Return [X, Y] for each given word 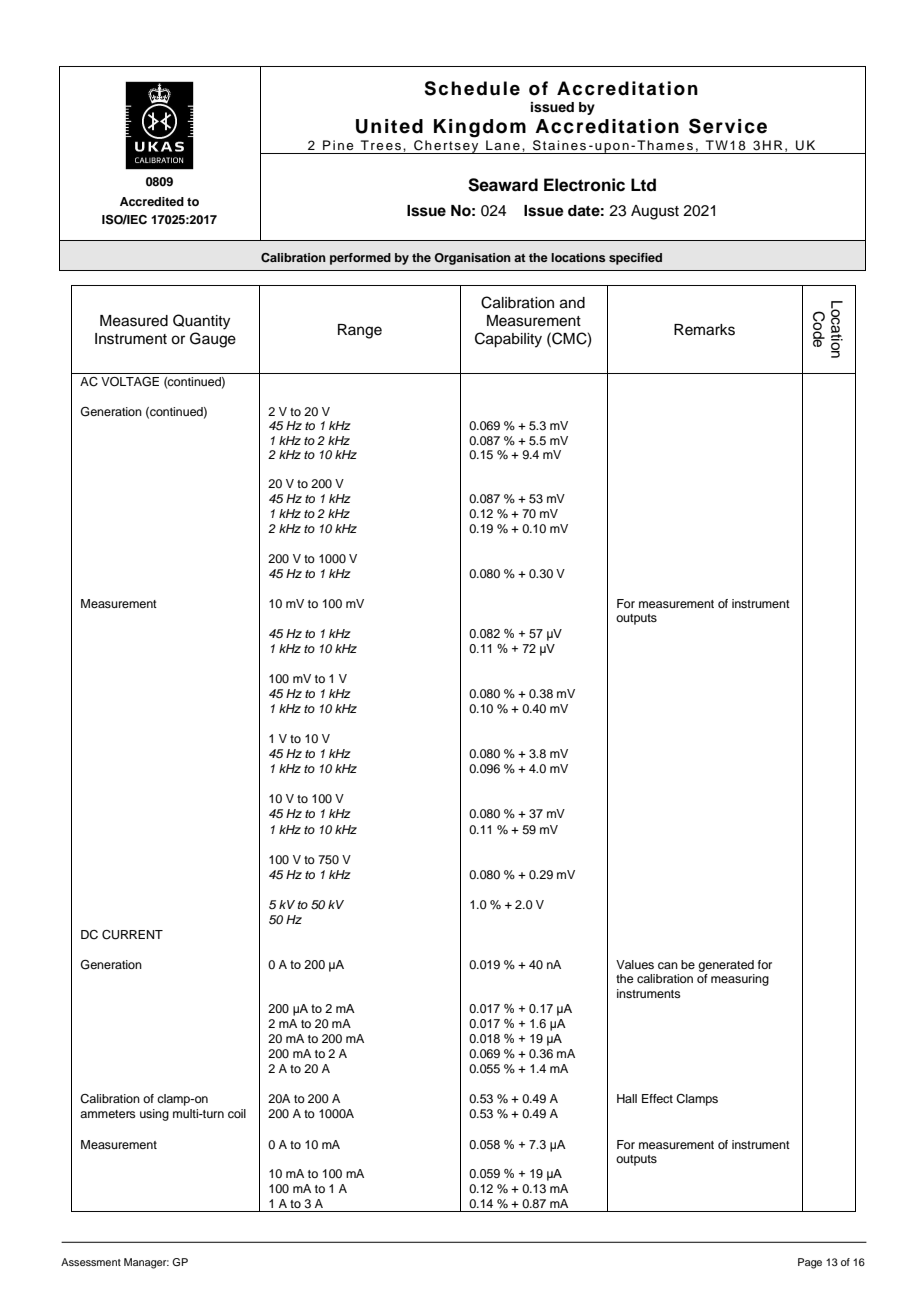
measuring [740, 980]
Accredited [152, 201]
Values [635, 964]
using [154, 1115]
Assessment [91, 1262]
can [668, 965]
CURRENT [132, 935]
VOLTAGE [130, 382]
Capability [508, 340]
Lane [503, 145]
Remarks [704, 330]
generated [726, 966]
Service [728, 126]
